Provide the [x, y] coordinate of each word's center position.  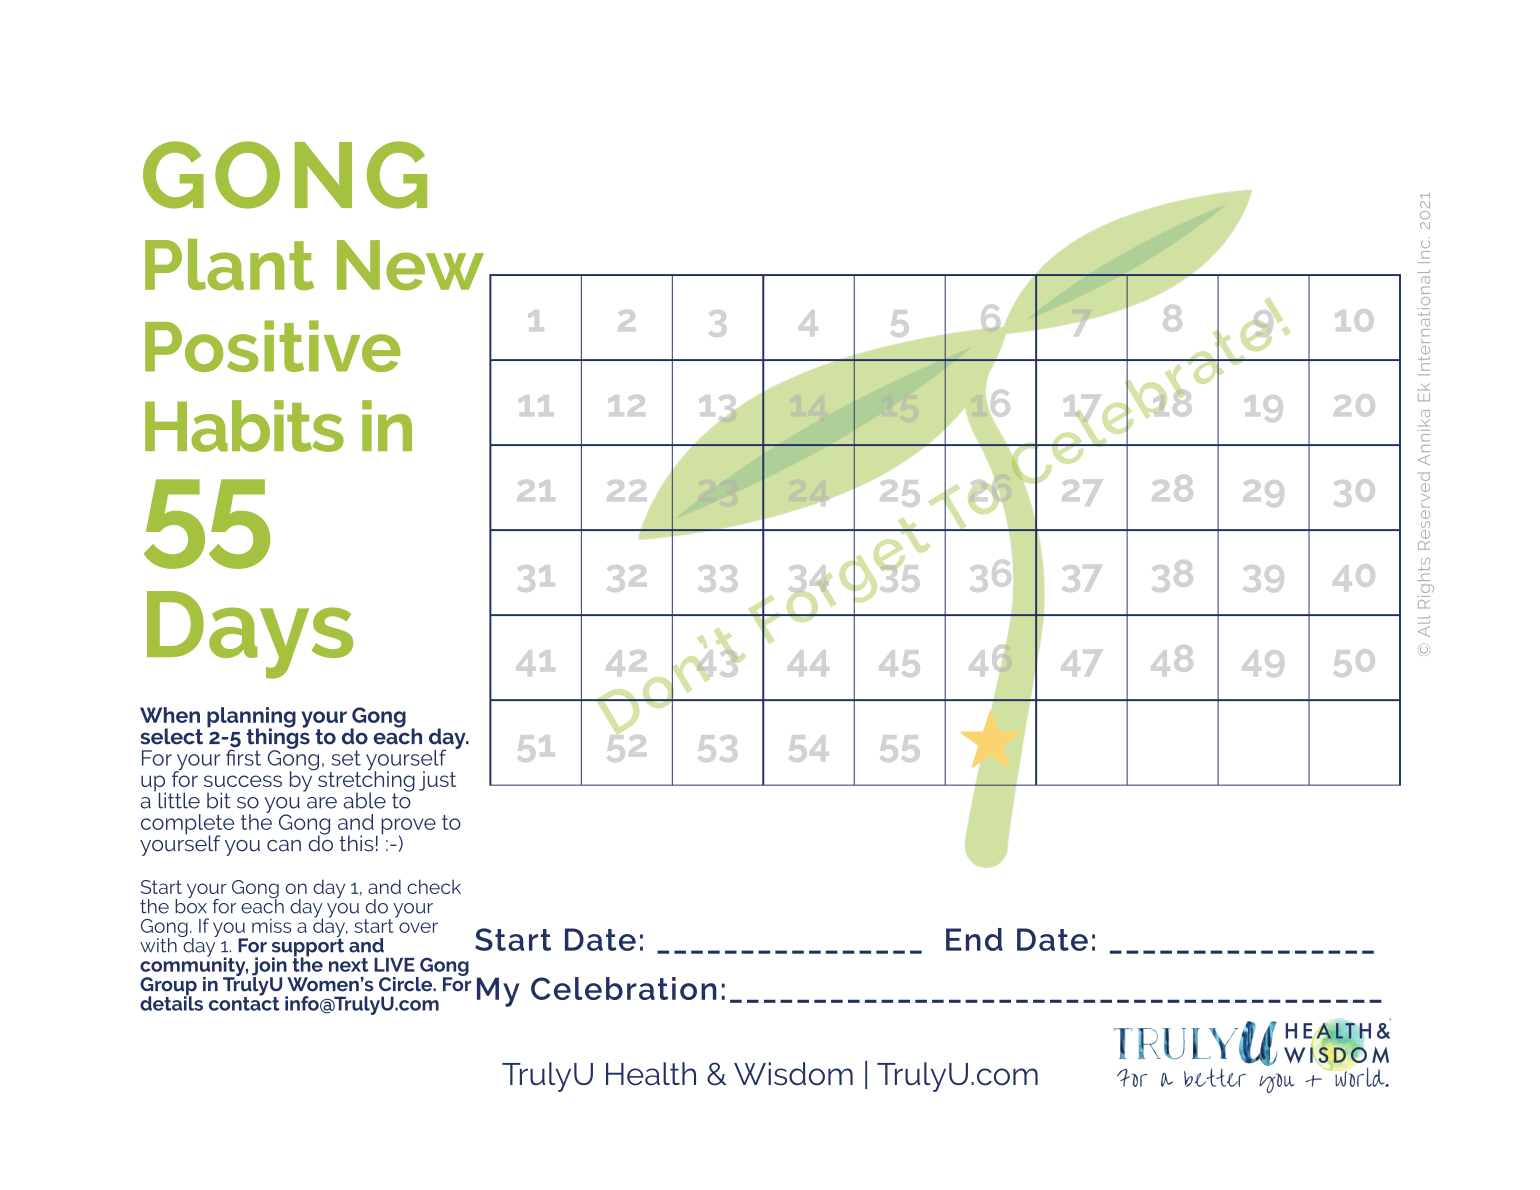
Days [250, 635]
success [243, 781]
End [974, 939]
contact [244, 1002]
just [437, 781]
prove [408, 827]
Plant [229, 265]
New [410, 265]
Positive [273, 346]
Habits [244, 426]
